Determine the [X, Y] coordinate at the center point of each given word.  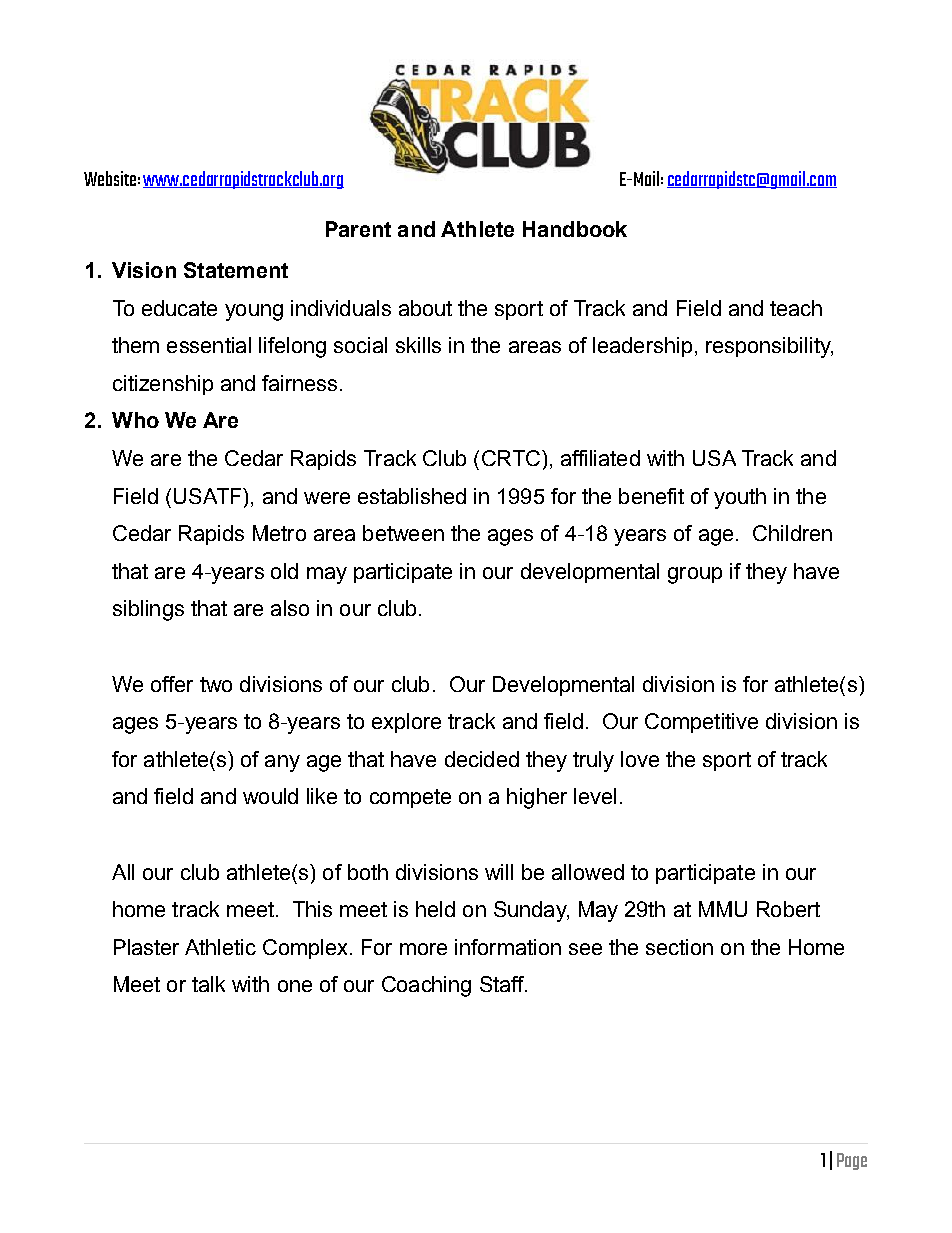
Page [852, 1161]
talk [208, 984]
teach [796, 308]
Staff [503, 984]
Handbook [575, 229]
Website [110, 178]
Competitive [701, 723]
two [216, 684]
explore [406, 723]
